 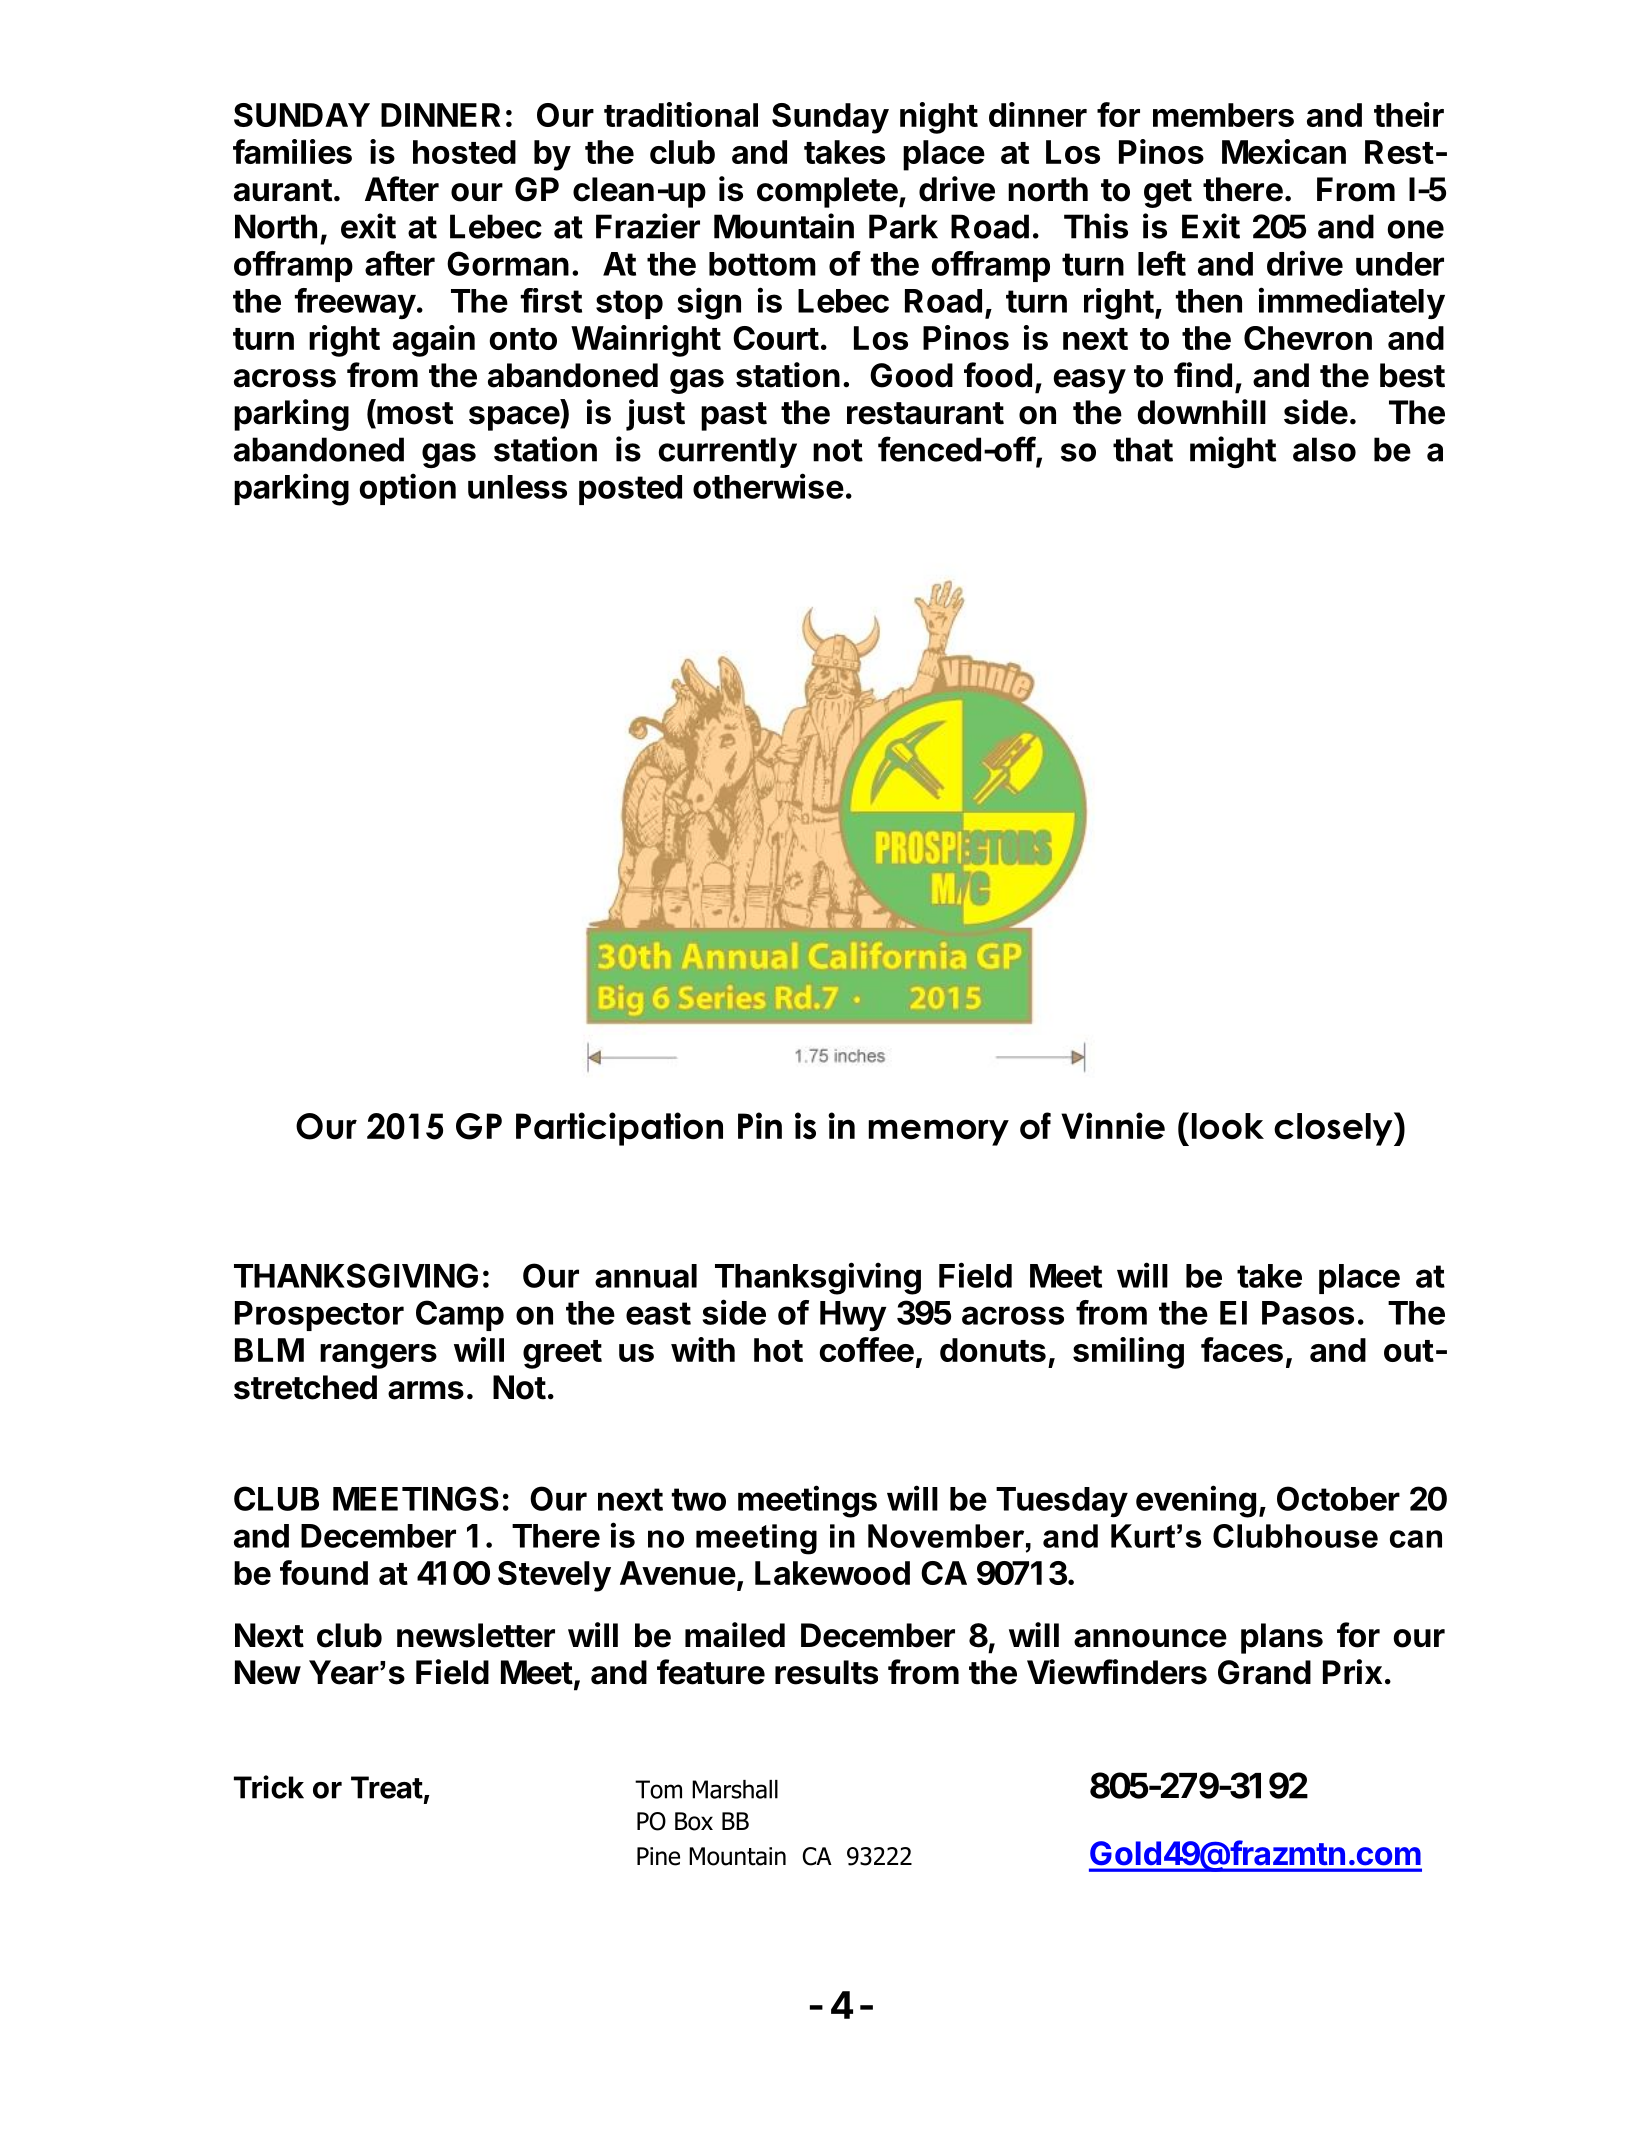 What do you see at coordinates (464, 152) in the screenshot?
I see `hosted` at bounding box center [464, 152].
